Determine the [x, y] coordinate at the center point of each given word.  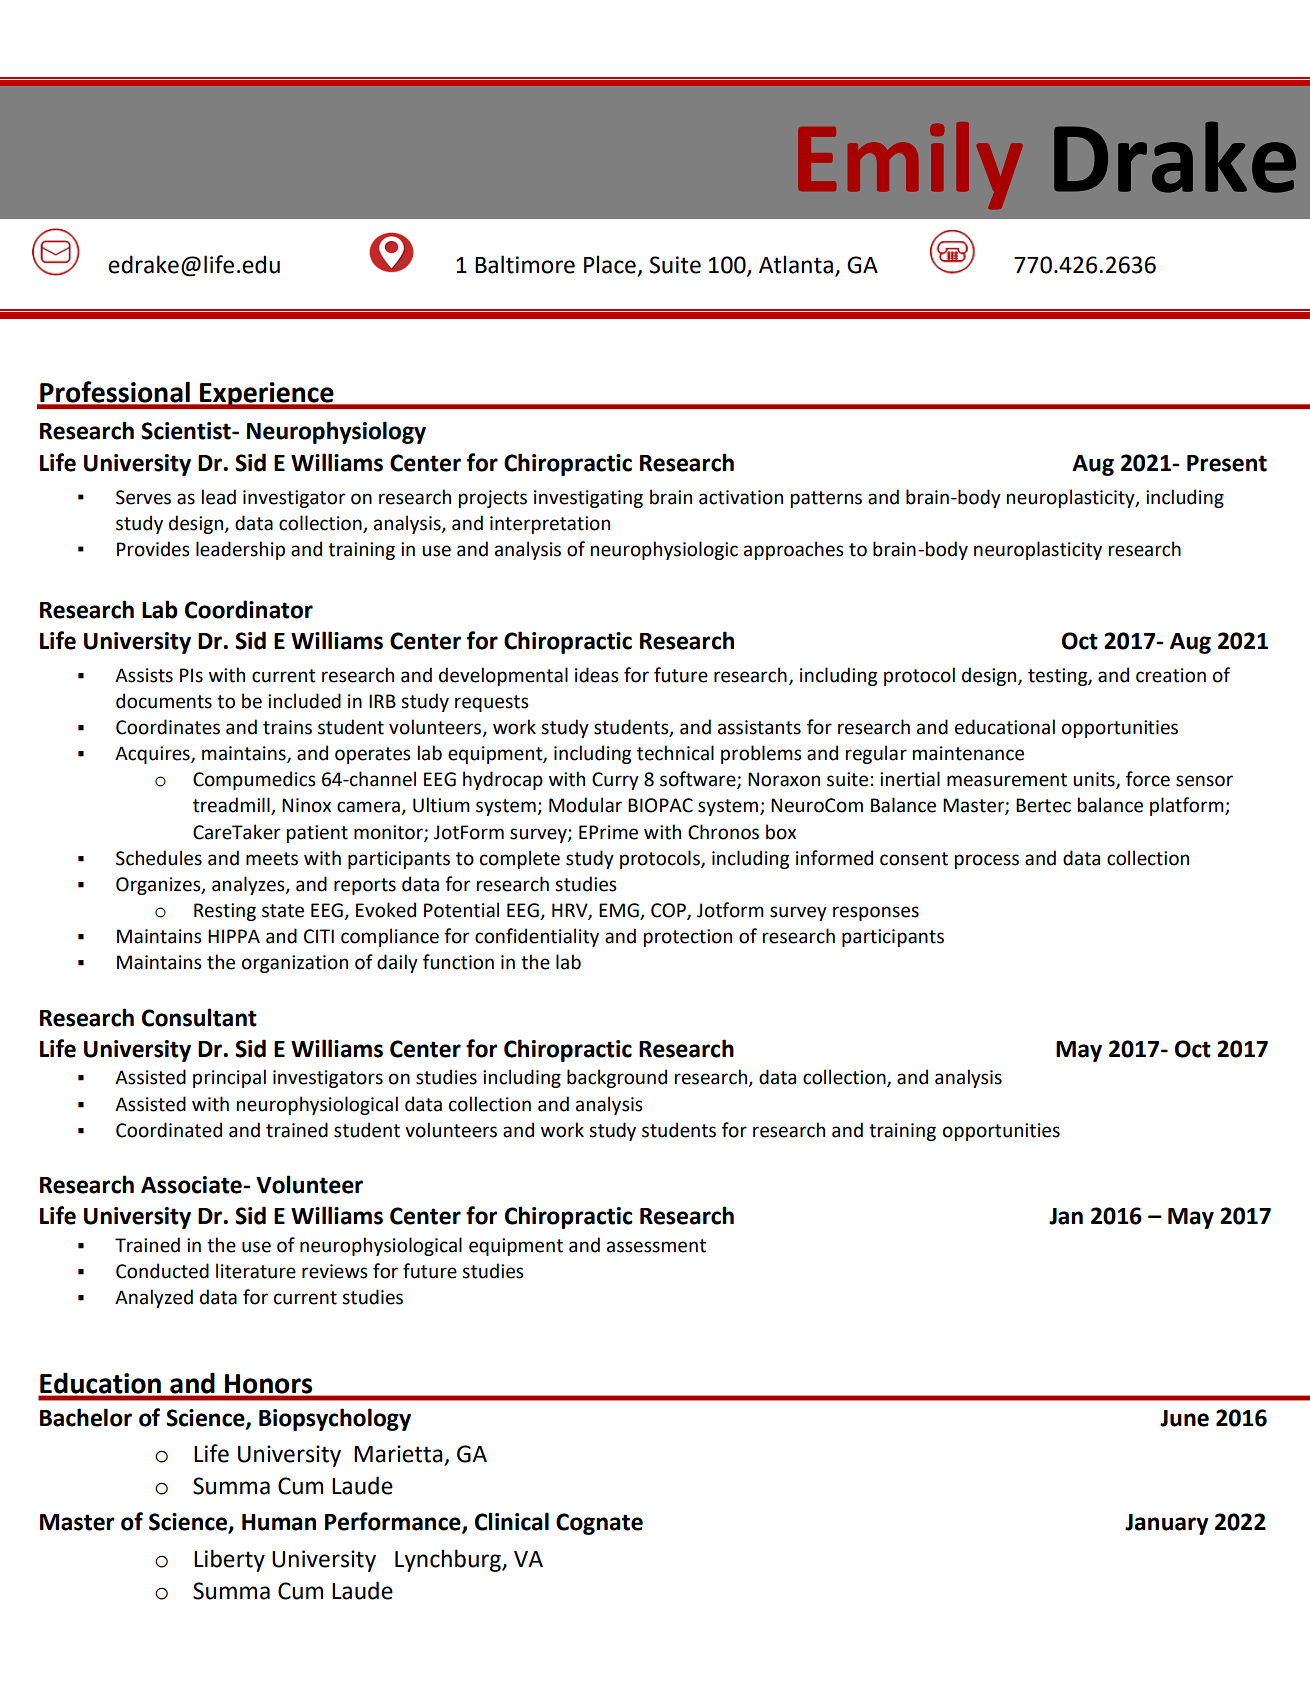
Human [279, 1522]
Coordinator [249, 609]
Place [611, 265]
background [617, 1078]
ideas [597, 675]
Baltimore [525, 264]
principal [229, 1078]
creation [1171, 675]
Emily [910, 166]
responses [876, 913]
